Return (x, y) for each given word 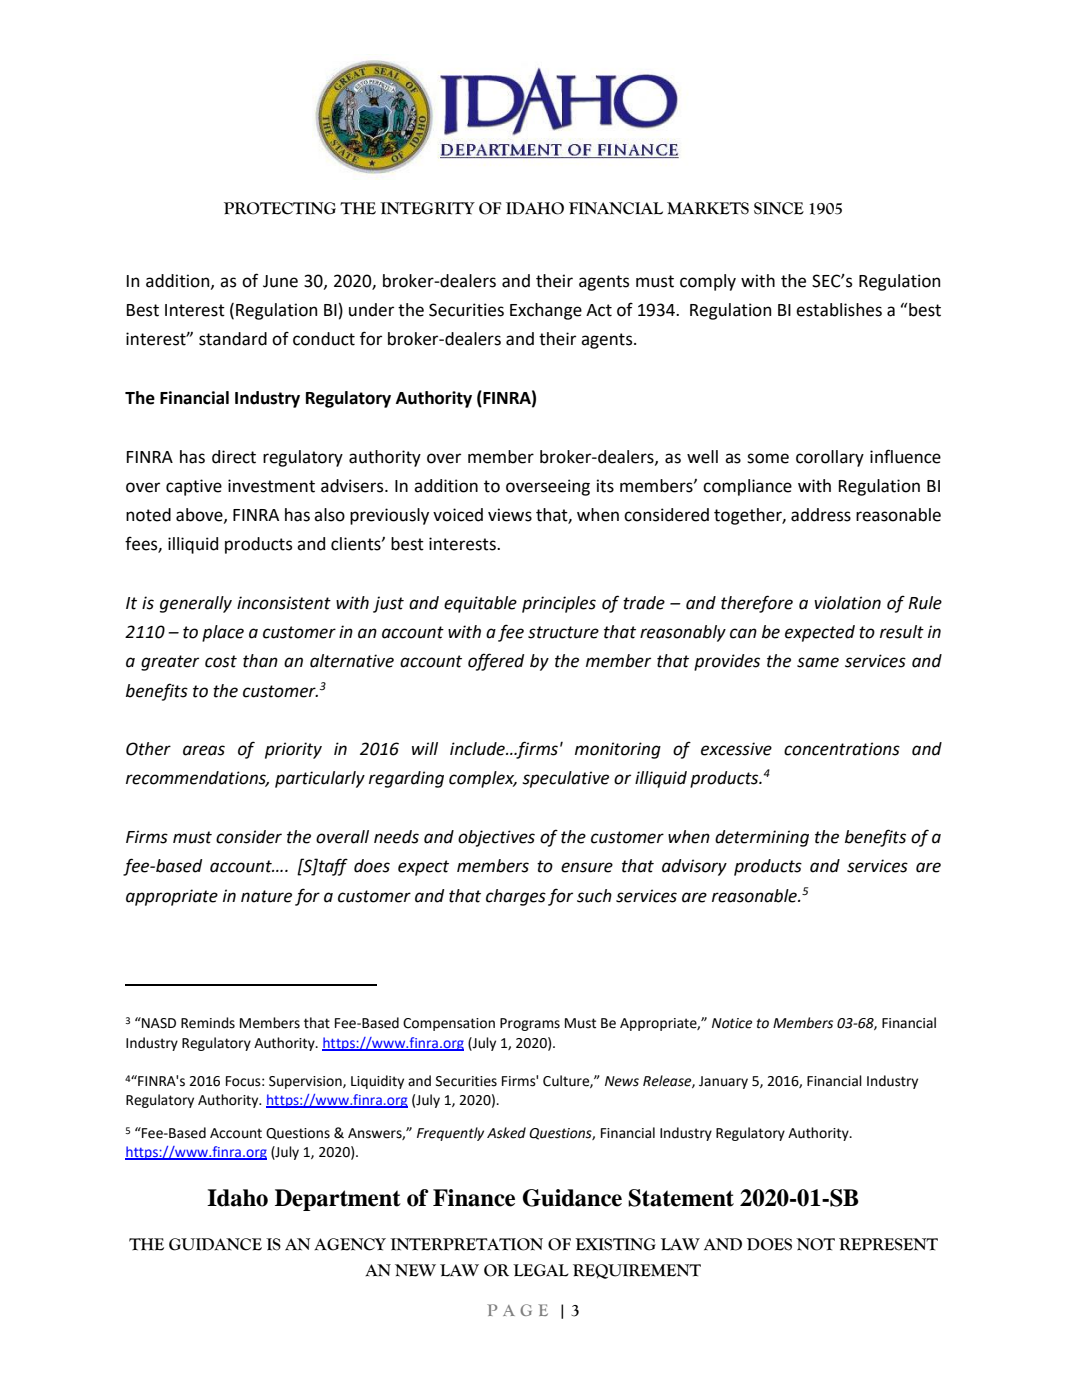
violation (847, 603)
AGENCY (350, 1244)
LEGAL (541, 1270)
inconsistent (284, 603)
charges (516, 897)
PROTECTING (280, 208)
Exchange (546, 311)
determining (762, 838)
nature (266, 896)
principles (559, 604)
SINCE (779, 208)
